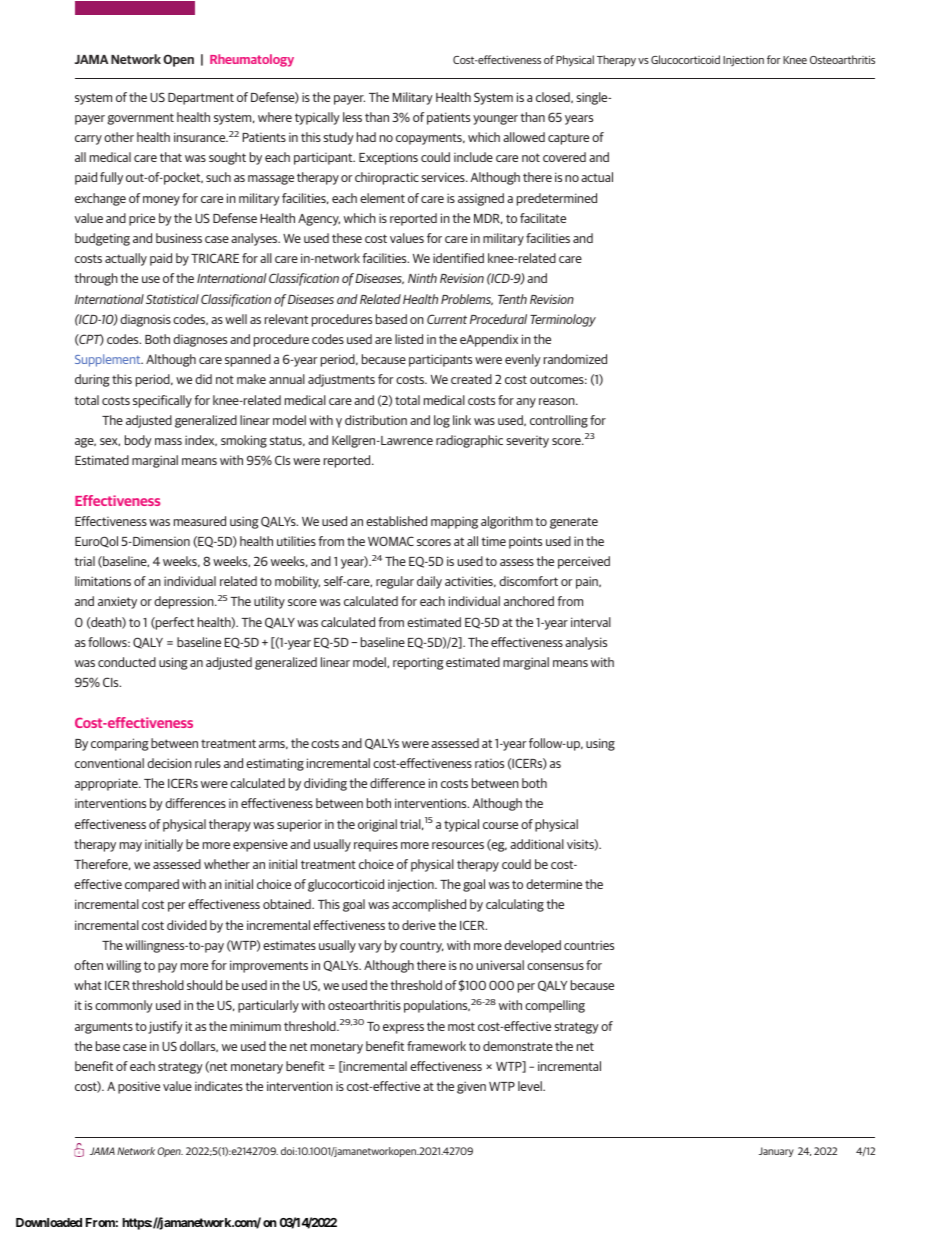  I want to click on Downloaded, so click(49, 1222).
